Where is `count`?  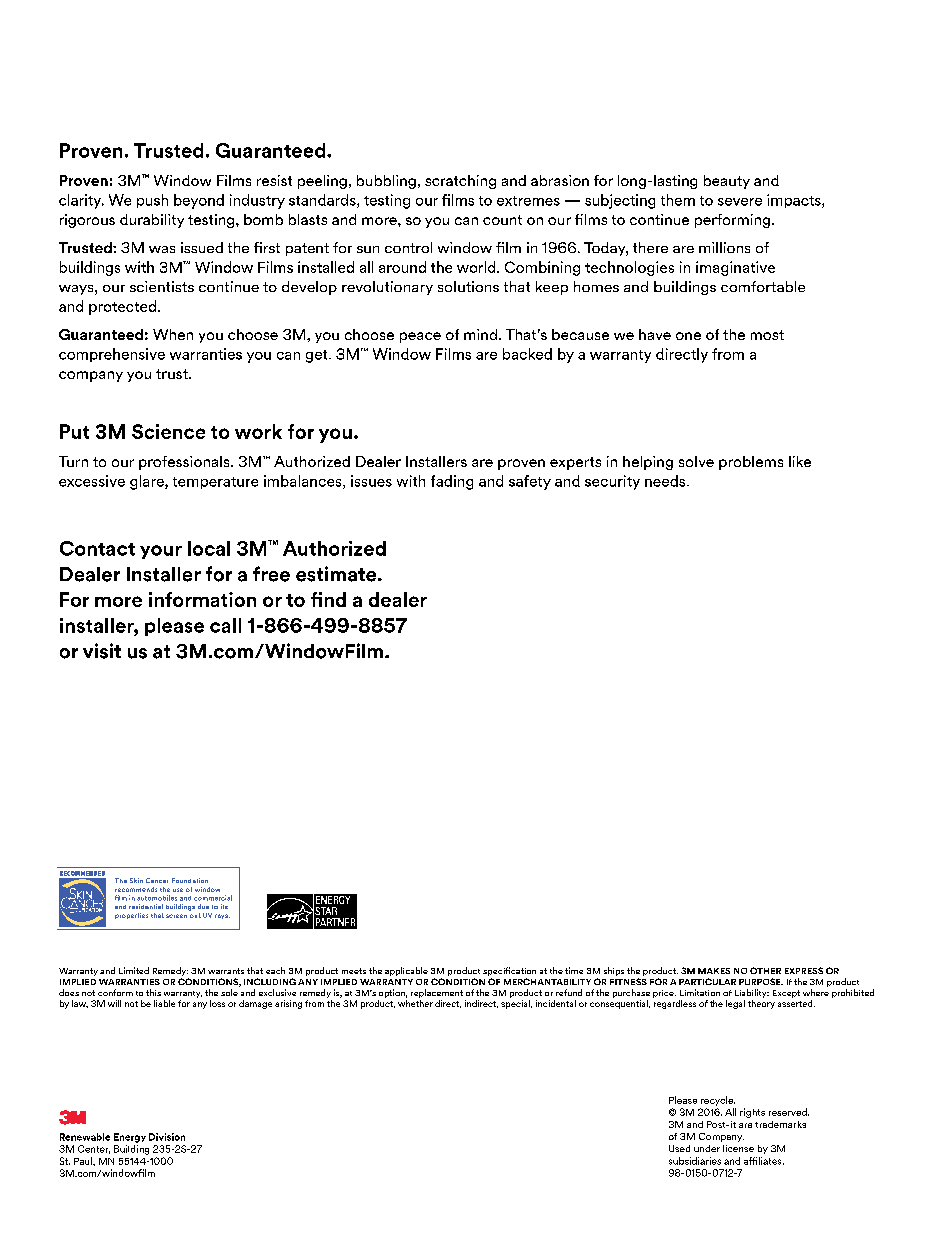
count is located at coordinates (502, 220).
